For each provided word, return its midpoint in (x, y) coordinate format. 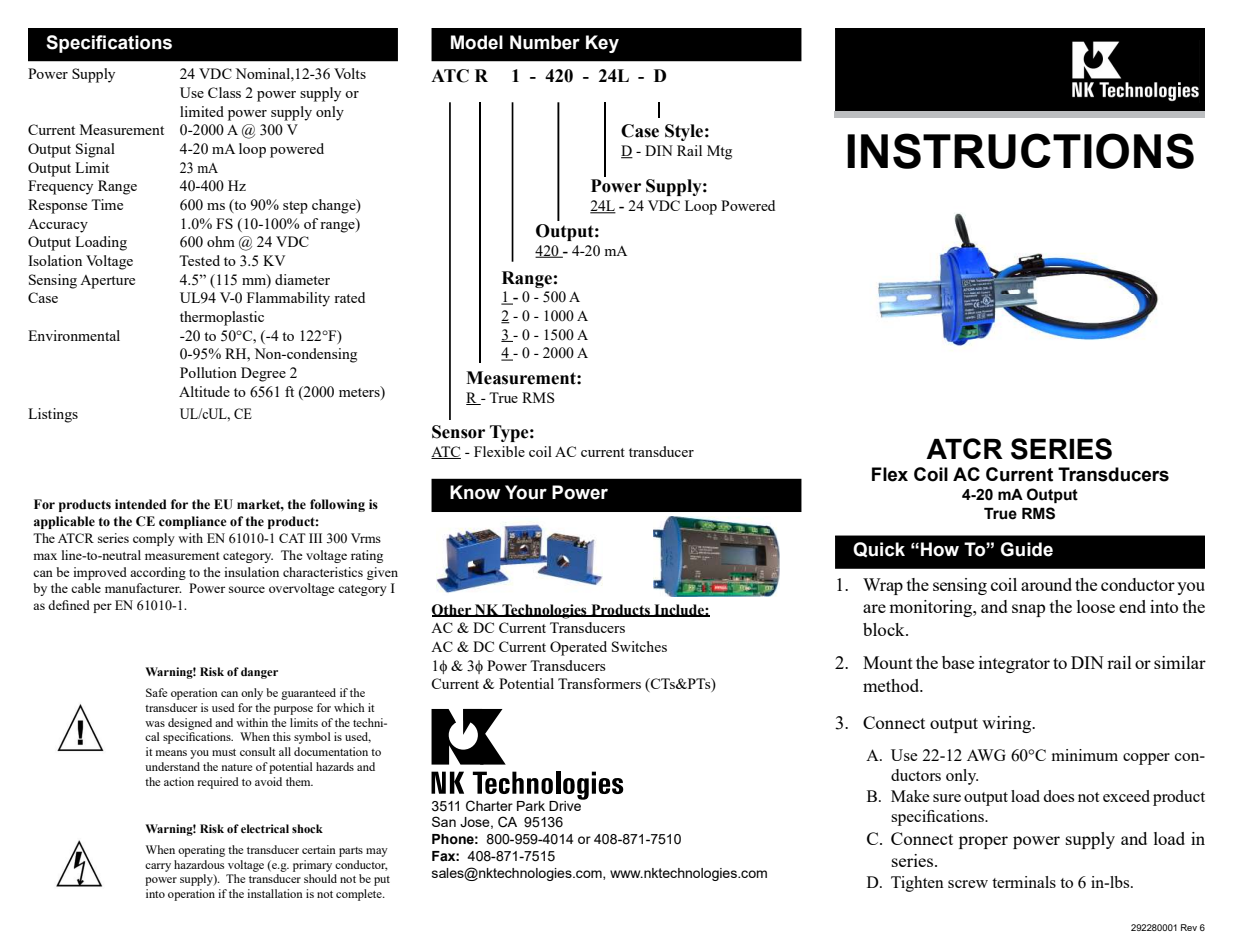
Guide (1026, 549)
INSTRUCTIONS (1020, 151)
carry (158, 867)
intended (141, 504)
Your (526, 492)
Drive (566, 804)
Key (602, 44)
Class (224, 92)
